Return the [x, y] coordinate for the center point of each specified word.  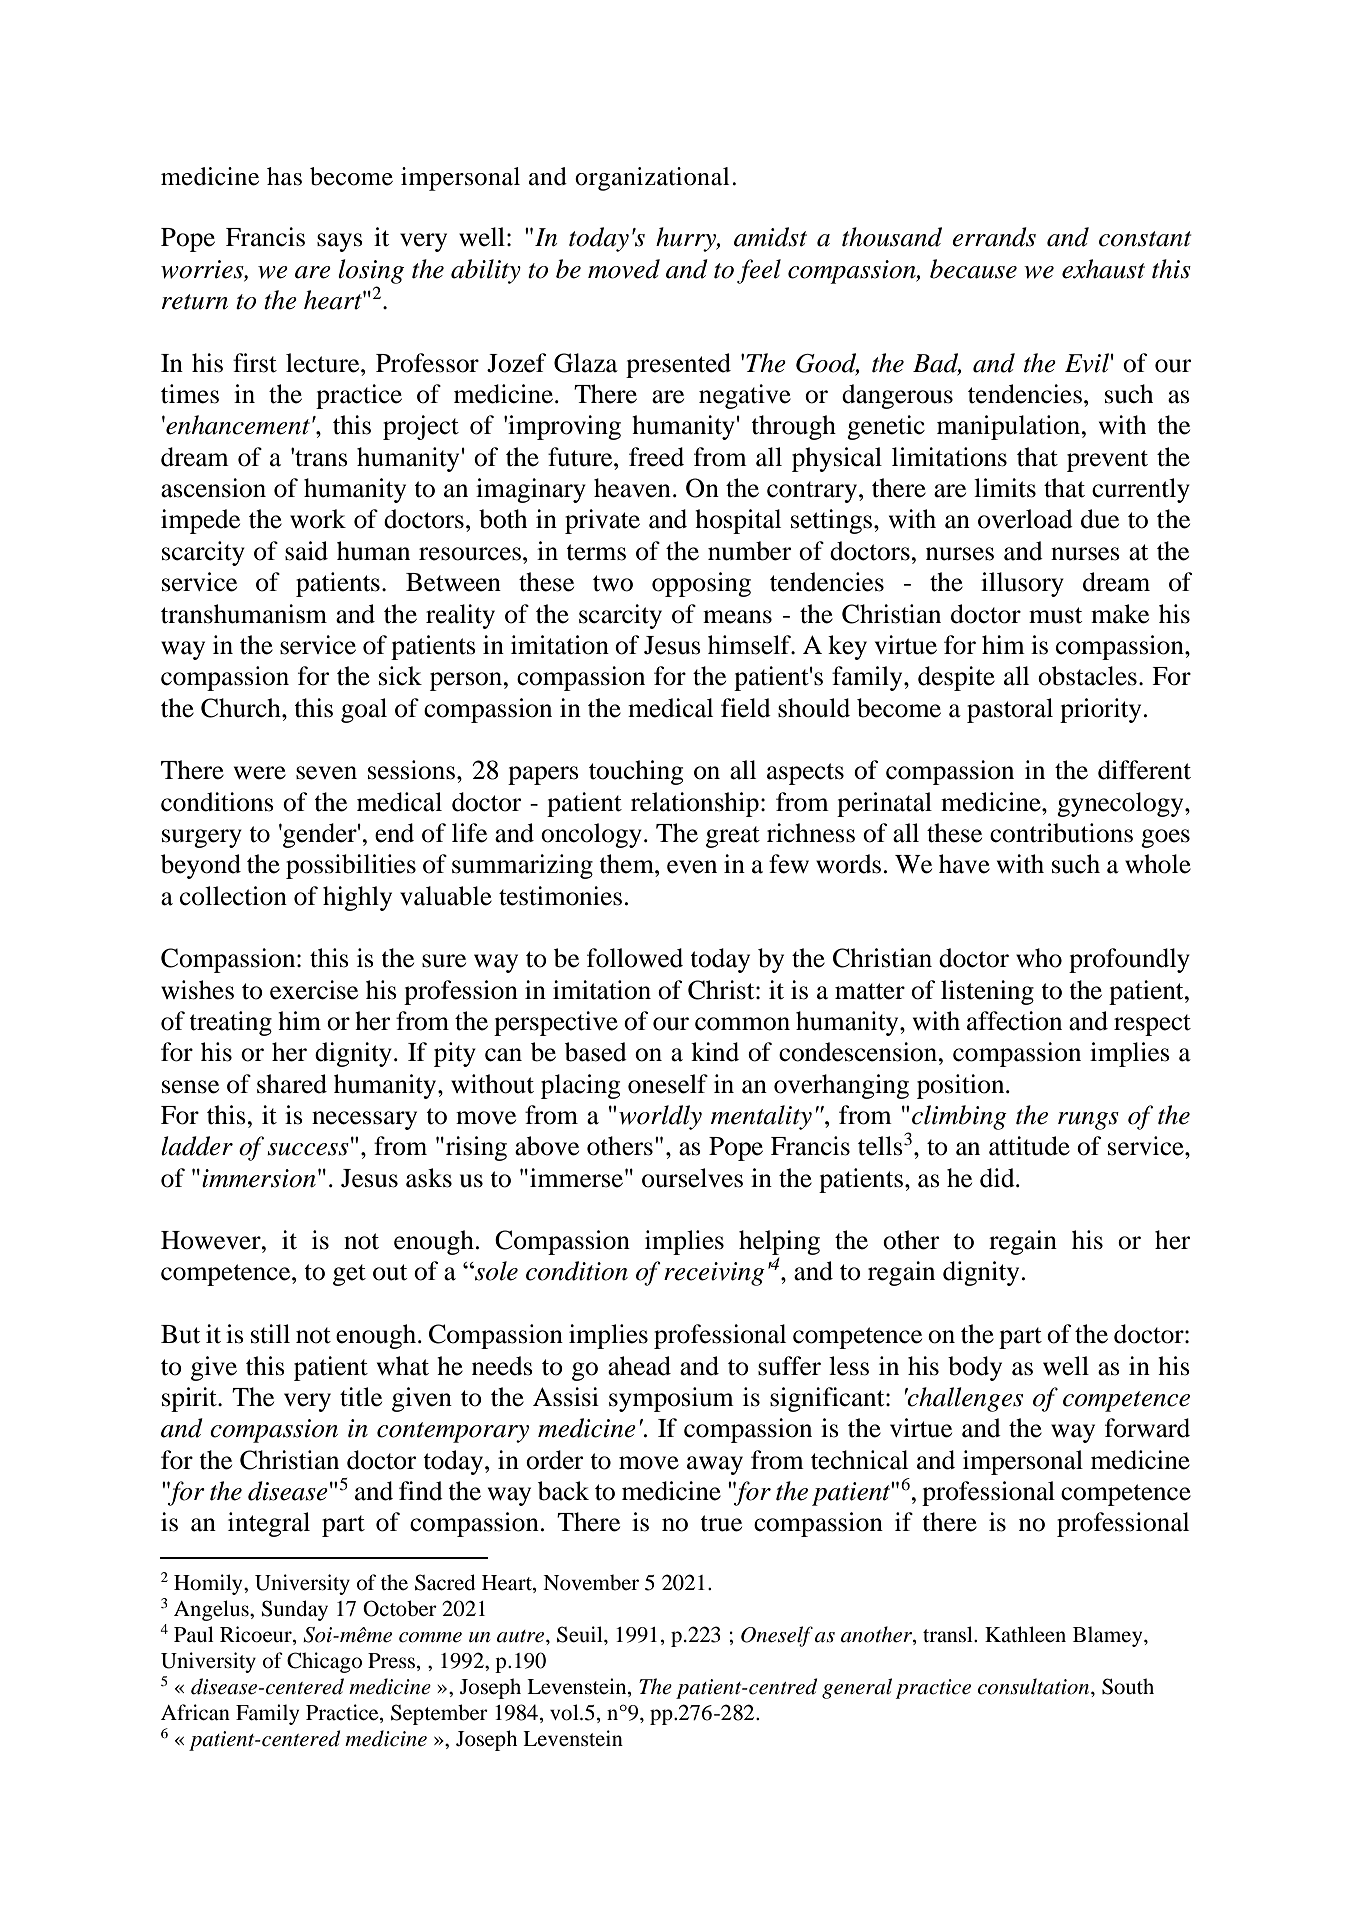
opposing [701, 584]
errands [994, 237]
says [340, 242]
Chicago [324, 1662]
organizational [652, 179]
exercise [314, 990]
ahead [639, 1366]
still [270, 1334]
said [306, 551]
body [975, 1368]
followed [635, 958]
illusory [1022, 584]
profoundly [1129, 960]
